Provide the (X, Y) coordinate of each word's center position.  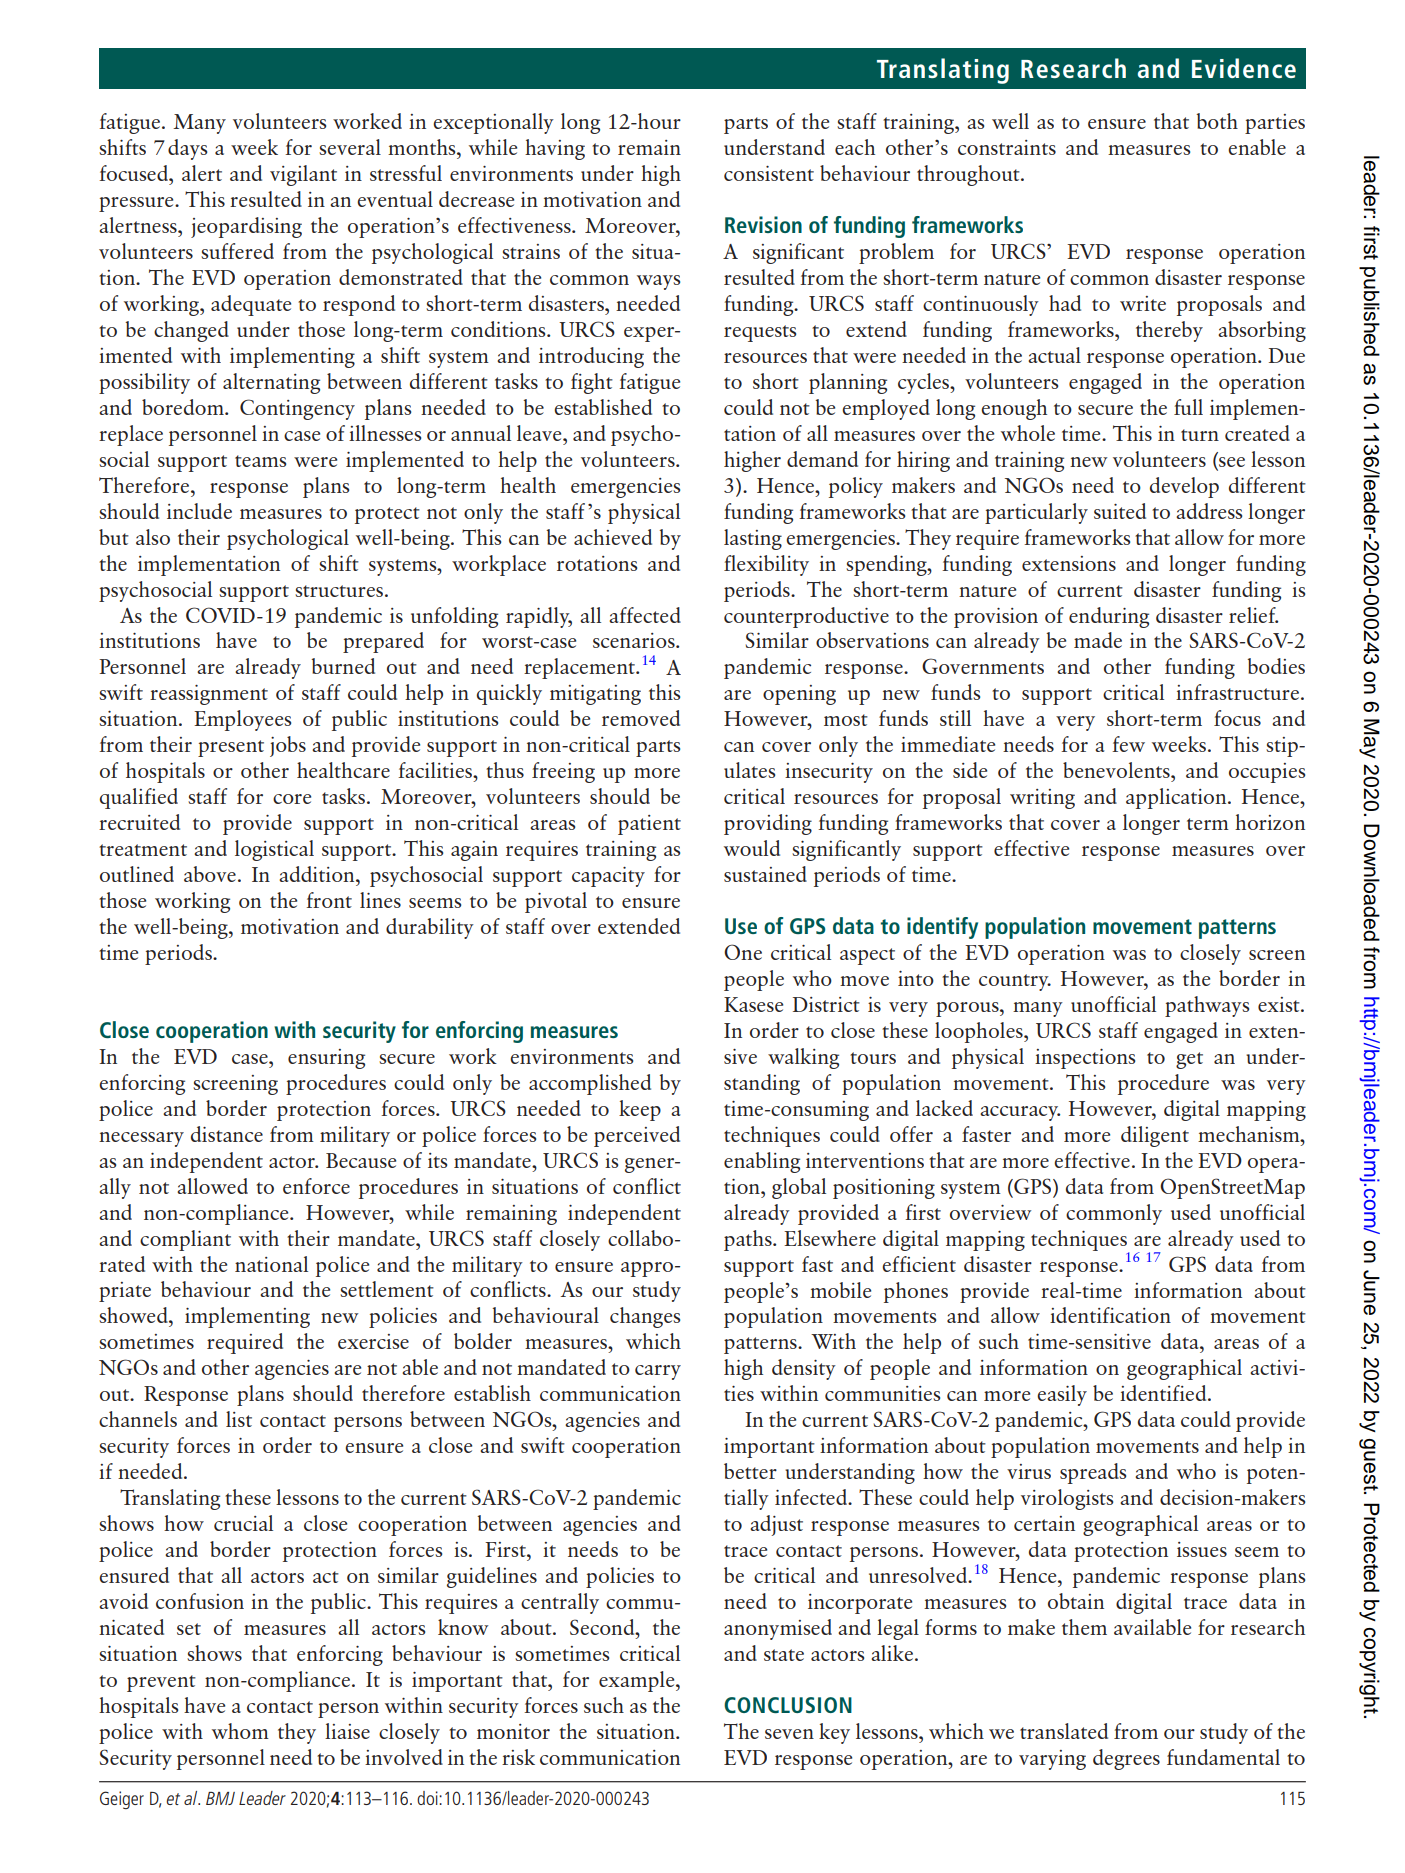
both (1217, 121)
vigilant (303, 175)
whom (240, 1731)
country (1015, 982)
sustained (765, 874)
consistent (769, 173)
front (329, 900)
